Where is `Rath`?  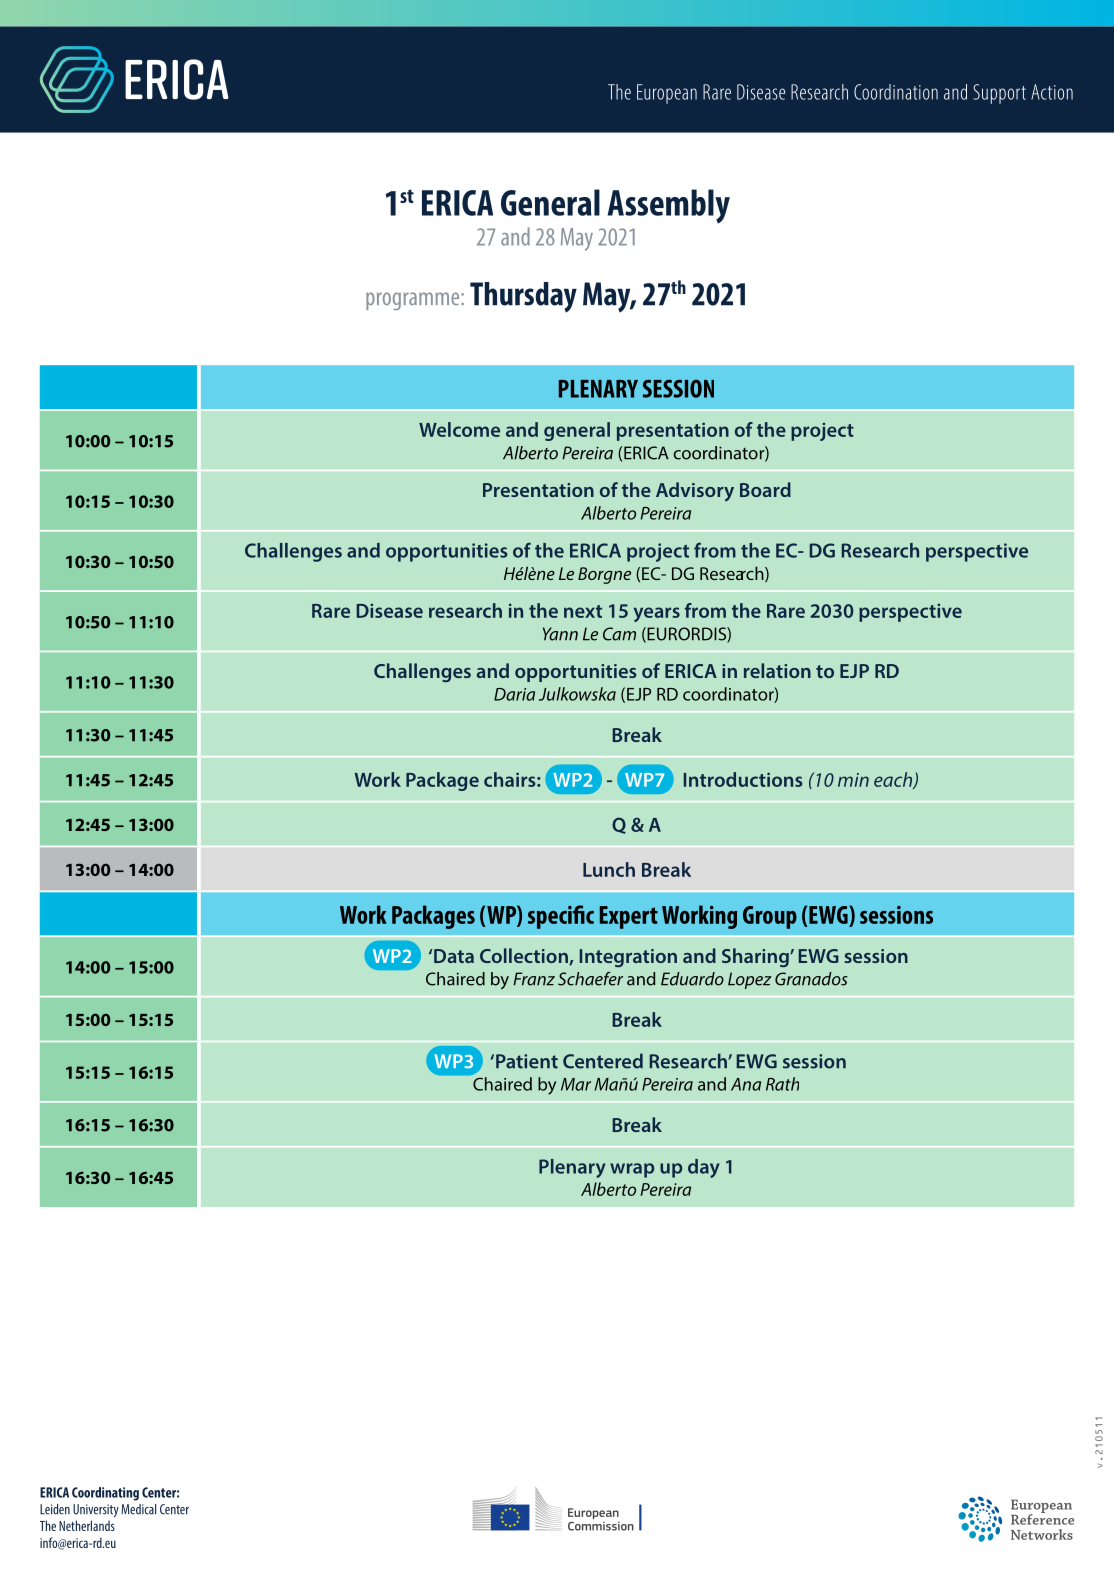 Rath is located at coordinates (782, 1084).
